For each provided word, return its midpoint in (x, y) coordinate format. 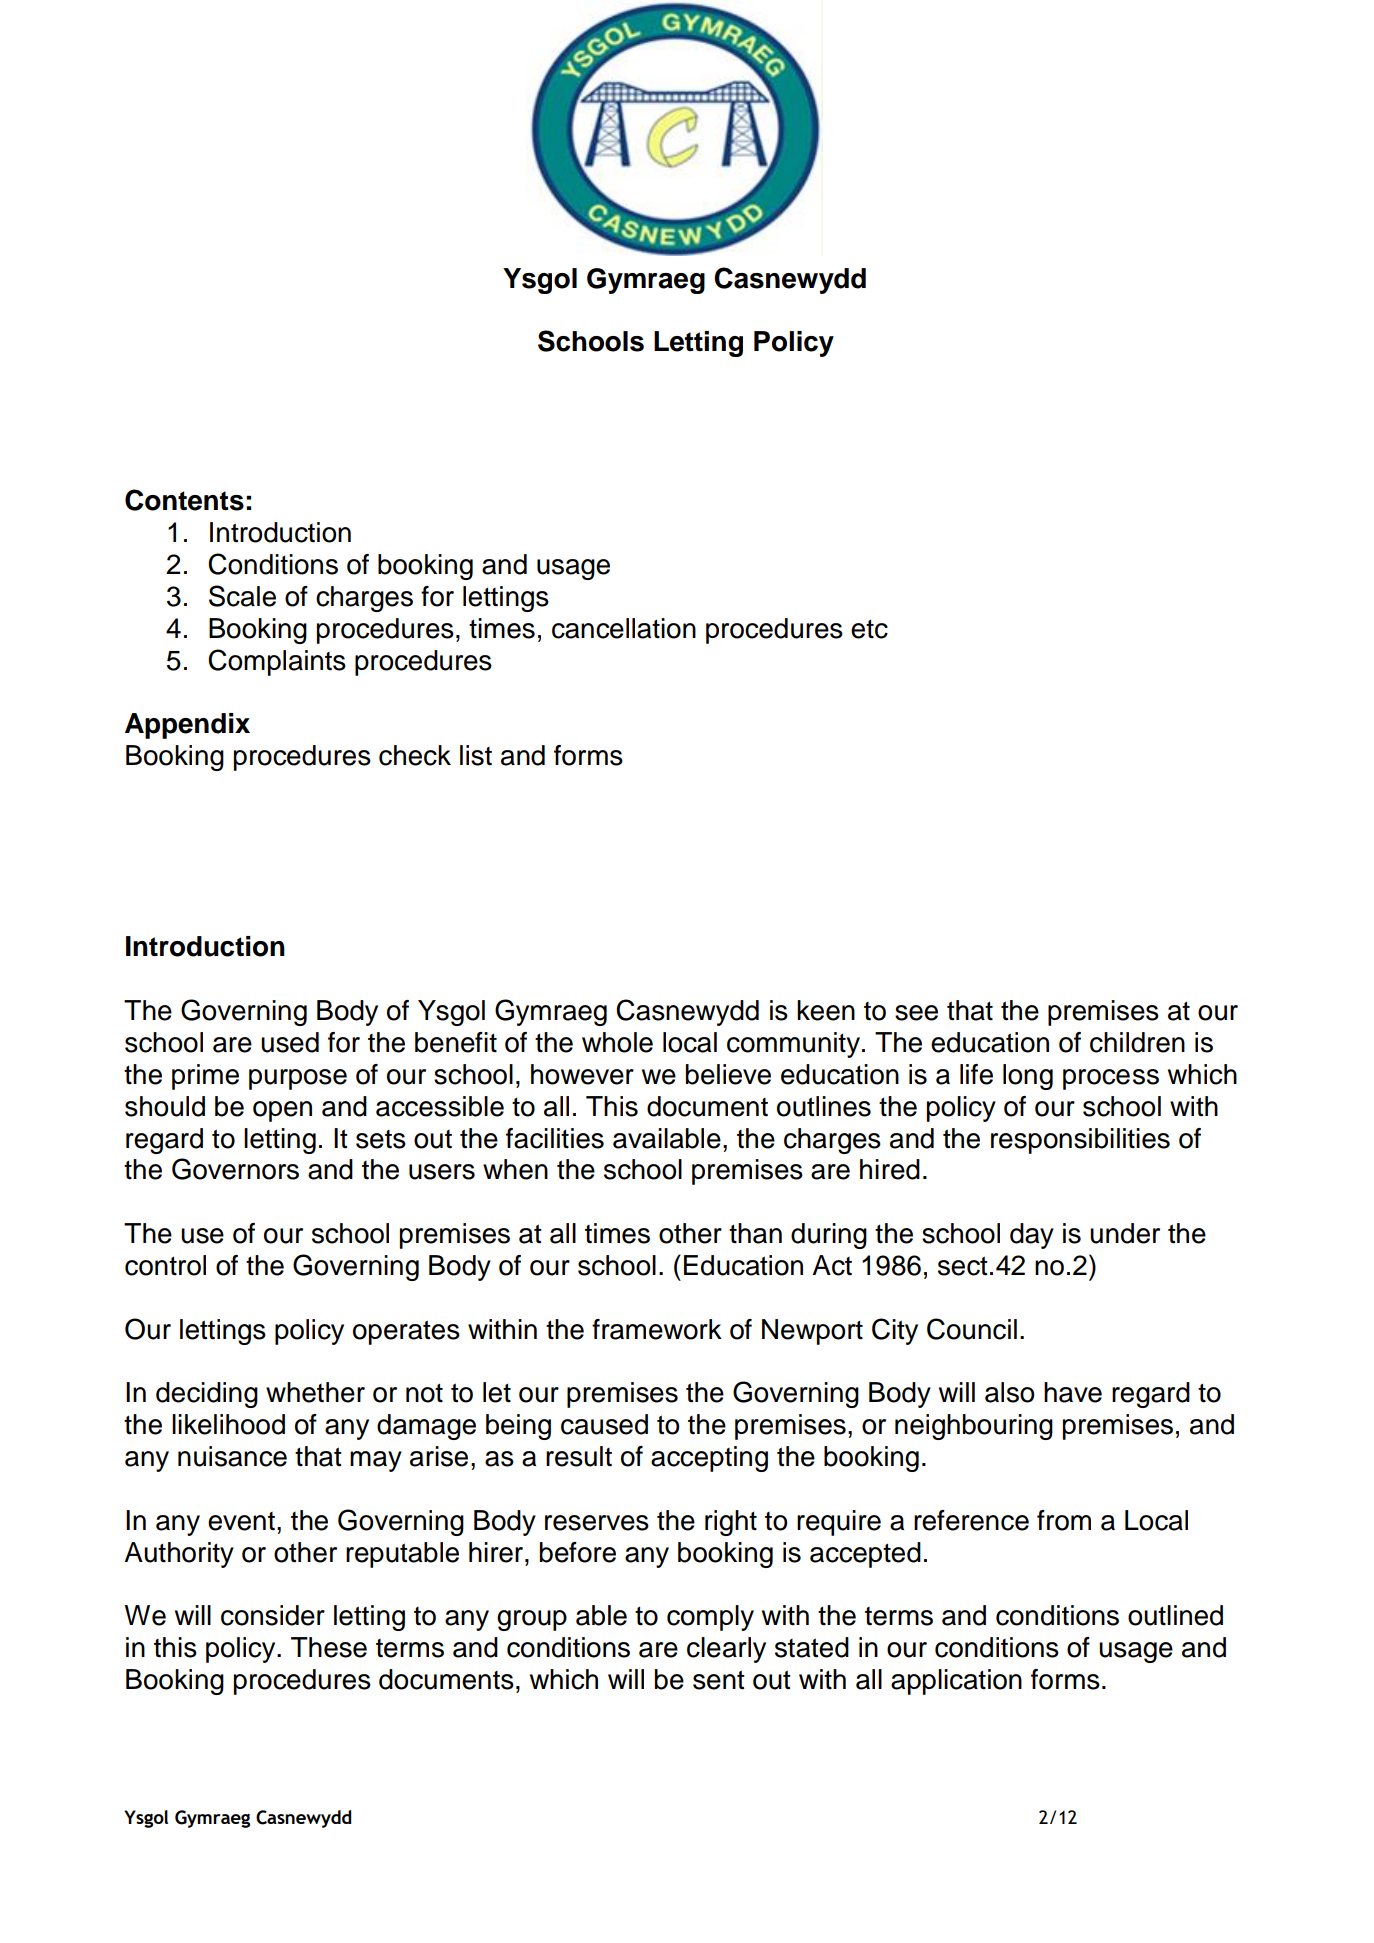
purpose (298, 1079)
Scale (242, 596)
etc (869, 629)
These (329, 1647)
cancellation (624, 628)
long (1028, 1077)
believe (728, 1074)
